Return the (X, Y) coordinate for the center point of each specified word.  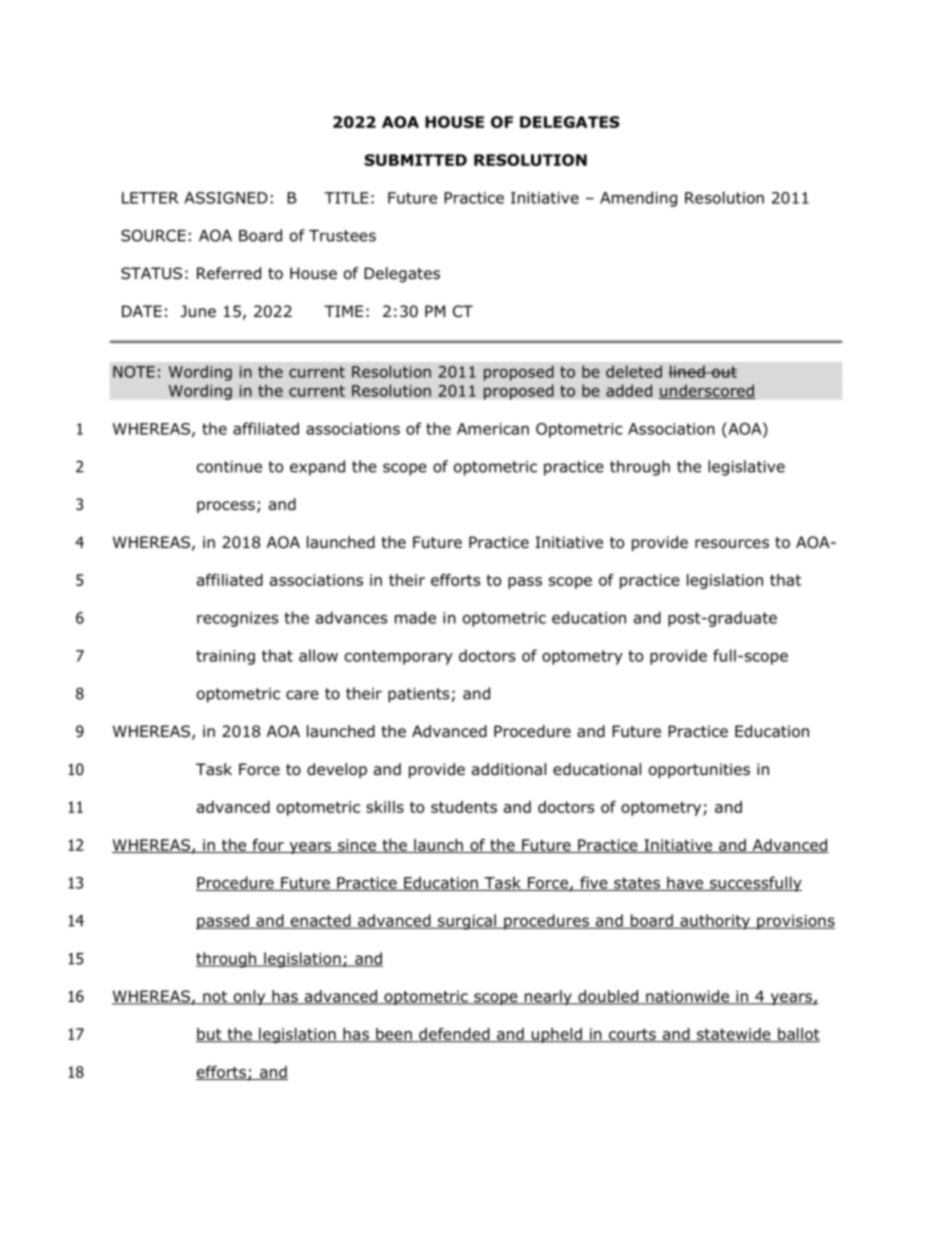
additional (509, 769)
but (210, 1035)
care (302, 695)
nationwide (687, 997)
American (493, 429)
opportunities (699, 770)
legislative (746, 468)
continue (229, 467)
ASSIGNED (226, 198)
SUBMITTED (416, 160)
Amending (638, 199)
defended (454, 1035)
